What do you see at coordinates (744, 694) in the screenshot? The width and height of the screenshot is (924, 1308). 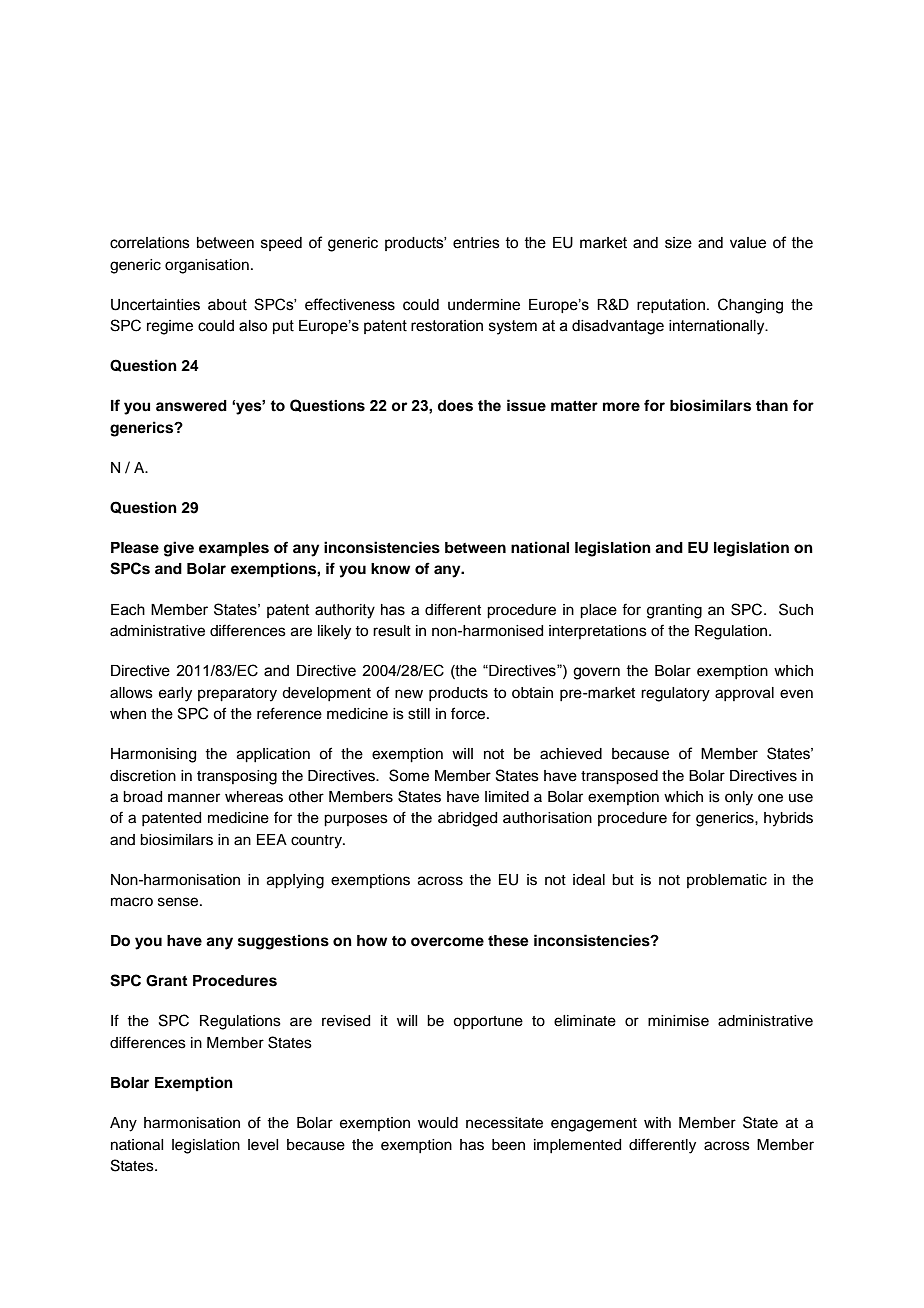 I see `approval` at bounding box center [744, 694].
